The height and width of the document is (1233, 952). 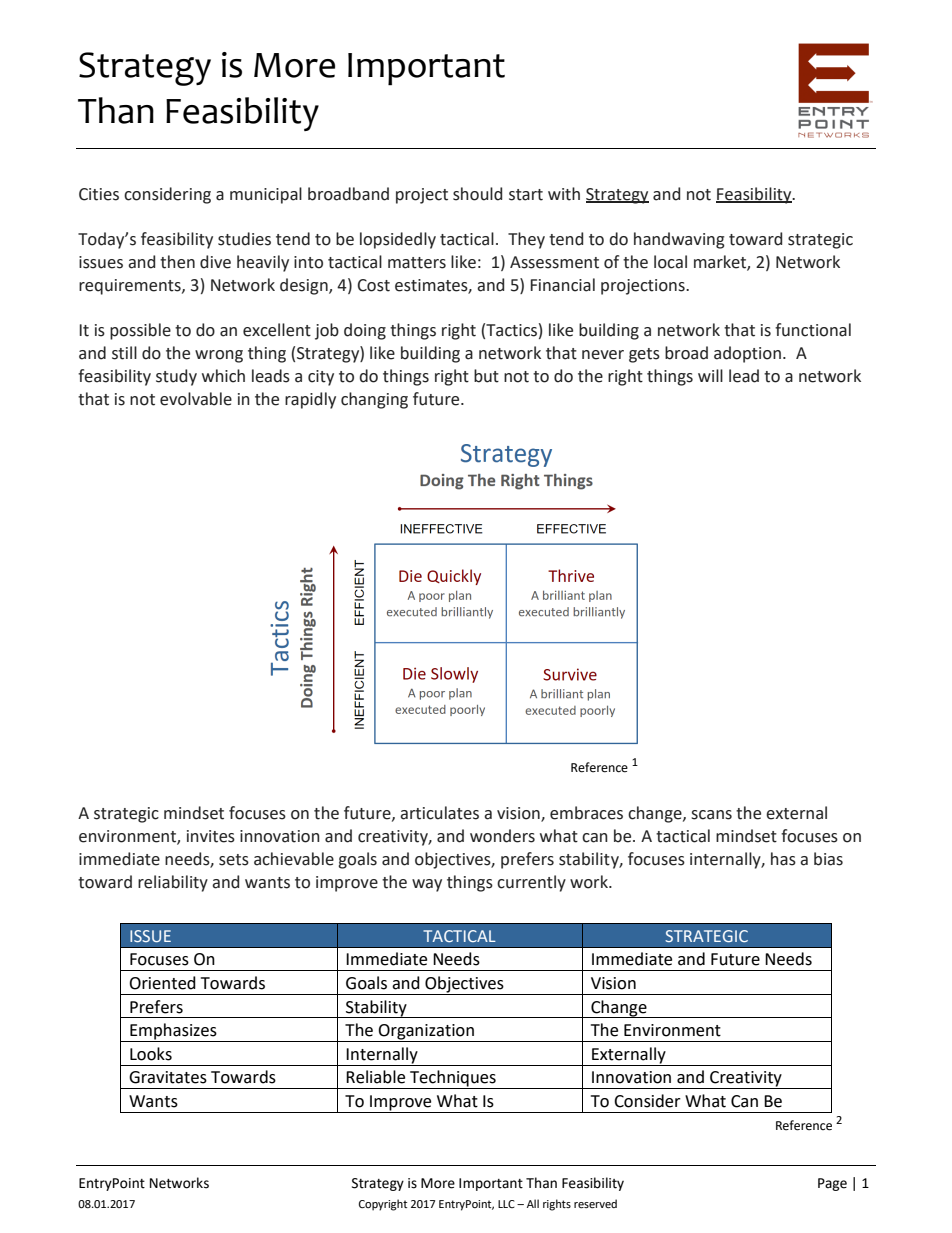 What do you see at coordinates (211, 836) in the document?
I see `invites` at bounding box center [211, 836].
